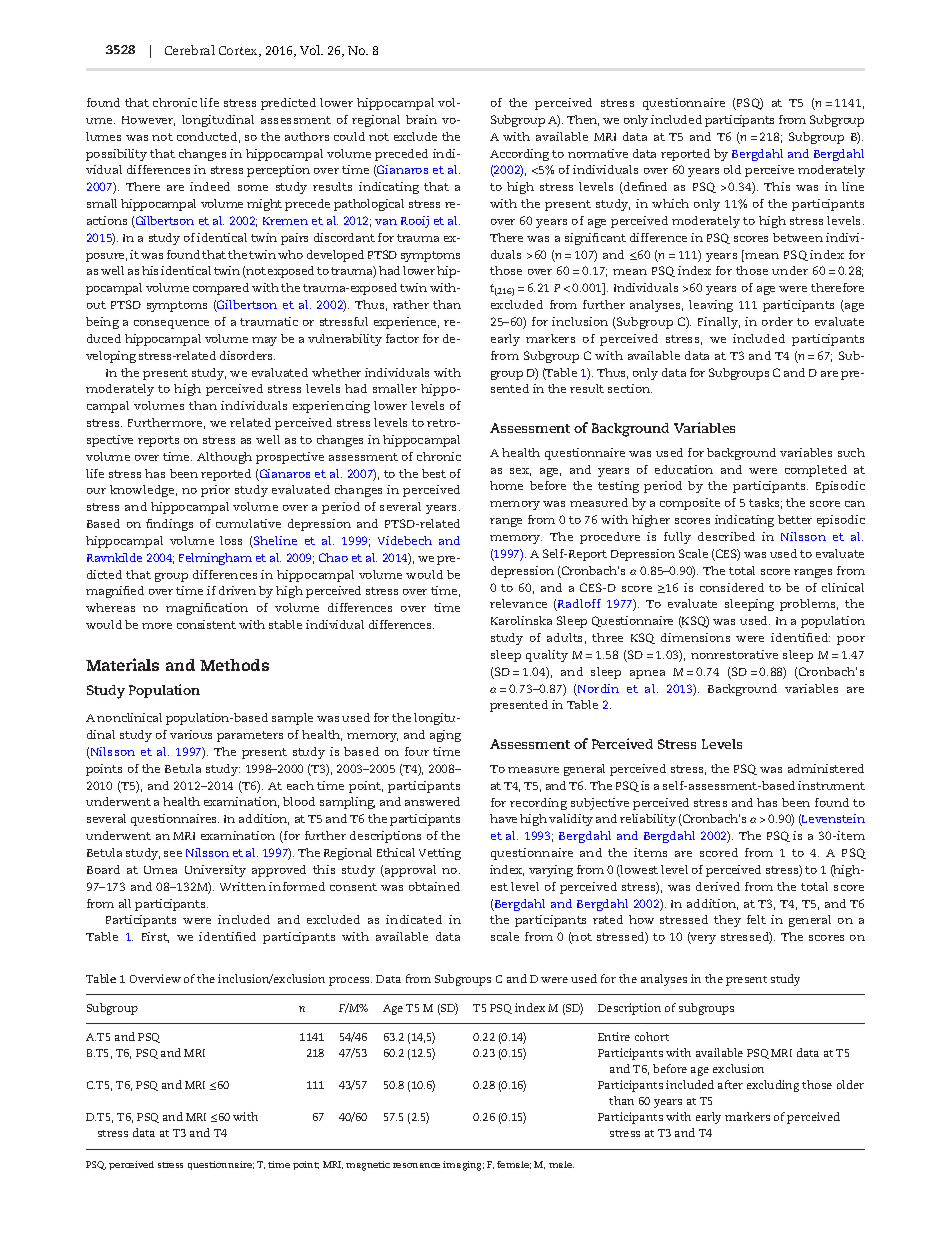  Describe the element at coordinates (416, 1165) in the page. I see `resonance` at that location.
